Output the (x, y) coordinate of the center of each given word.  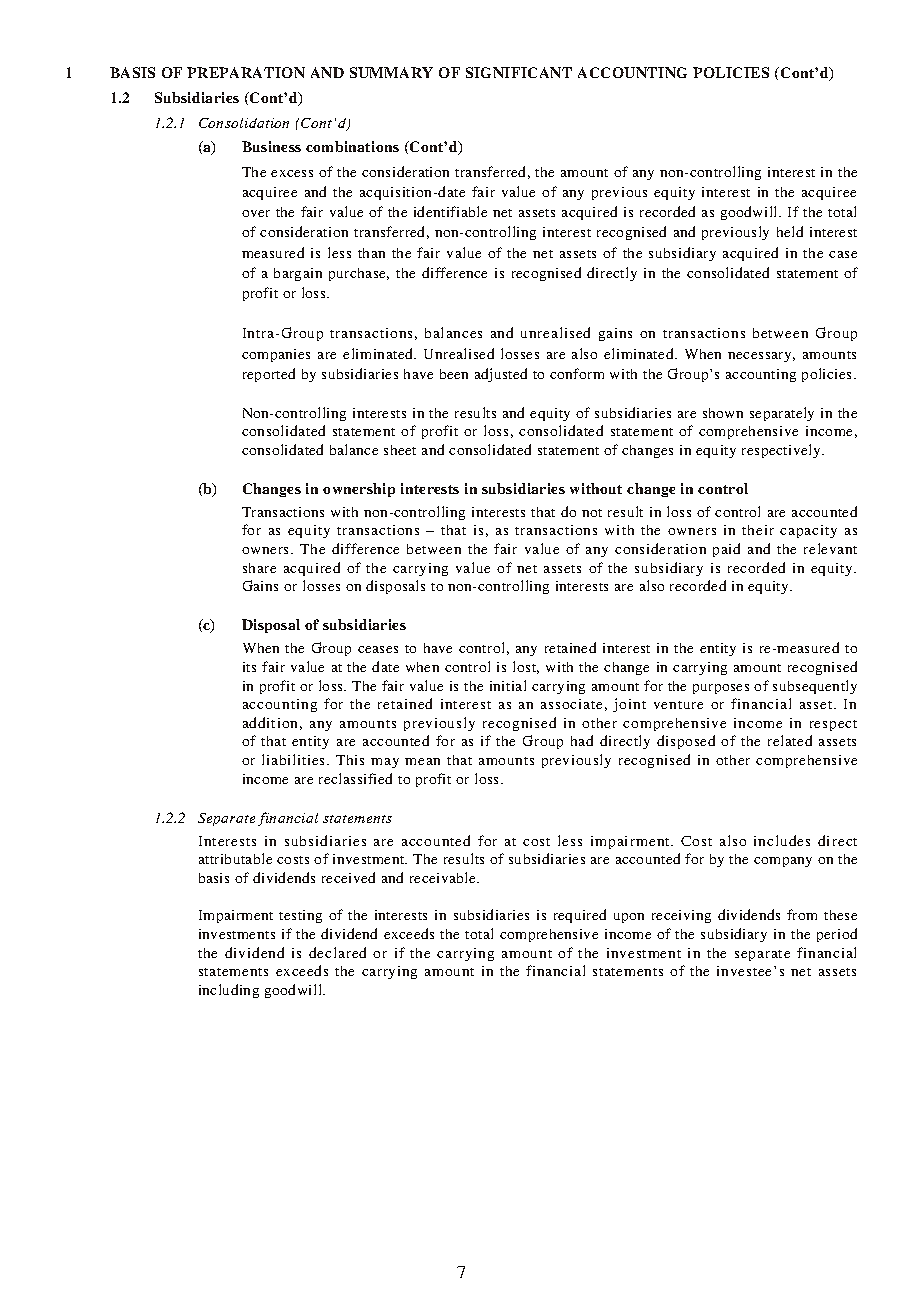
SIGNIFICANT (519, 72)
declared (337, 952)
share (259, 568)
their (758, 530)
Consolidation (244, 123)
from (802, 914)
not (592, 513)
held (790, 231)
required (580, 916)
